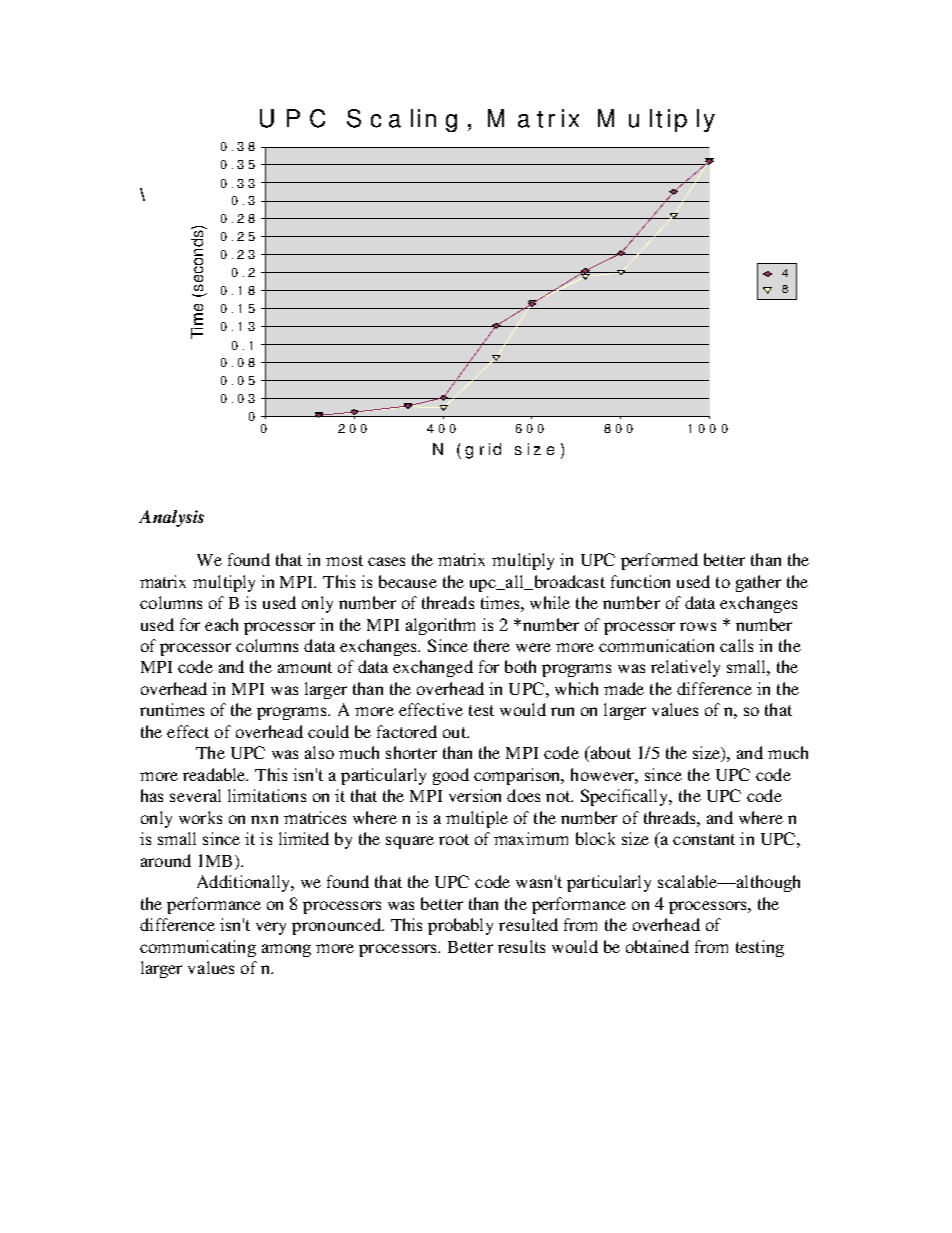 This screenshot has width=952, height=1233. I want to click on because, so click(408, 581).
